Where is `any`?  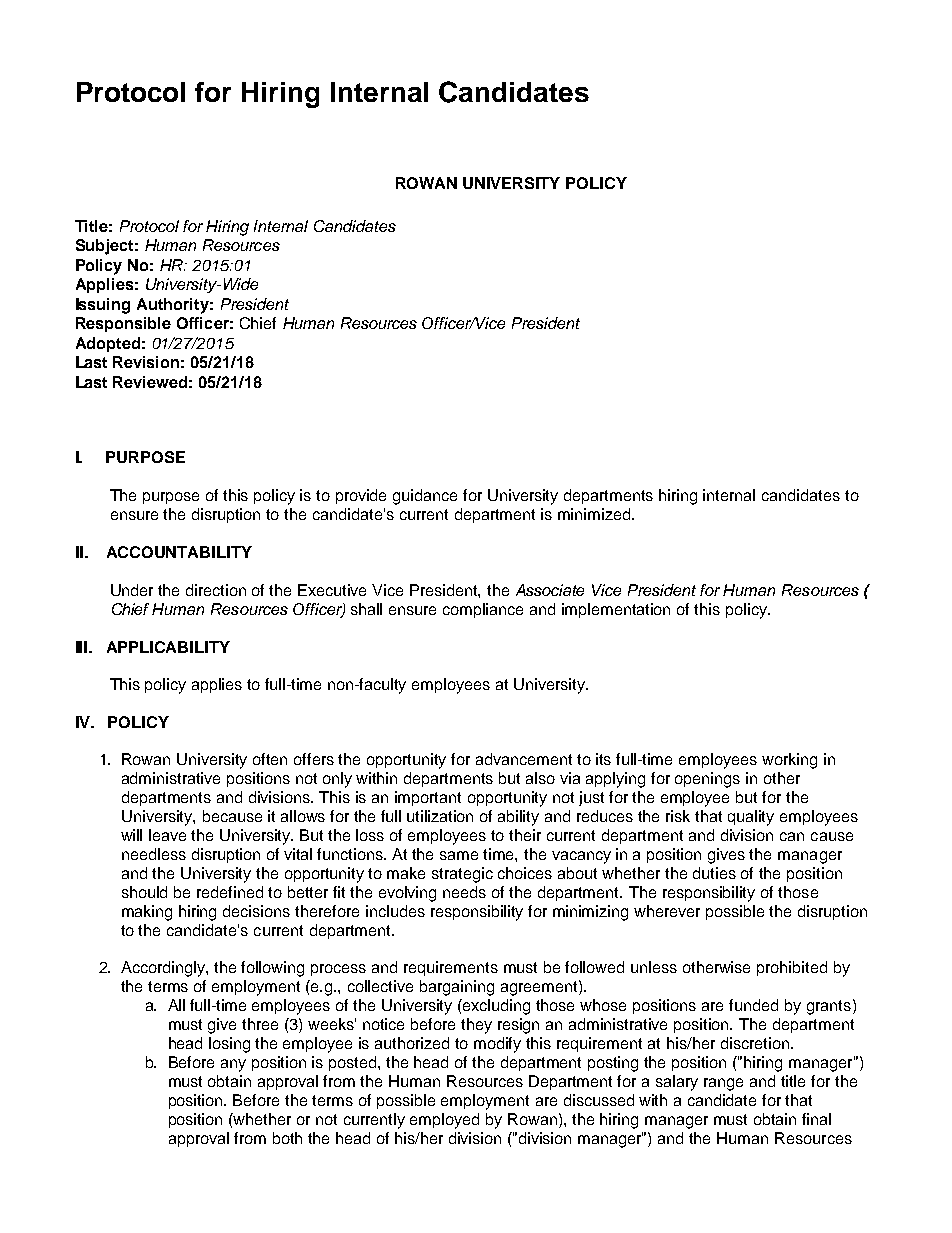
any is located at coordinates (233, 1065).
